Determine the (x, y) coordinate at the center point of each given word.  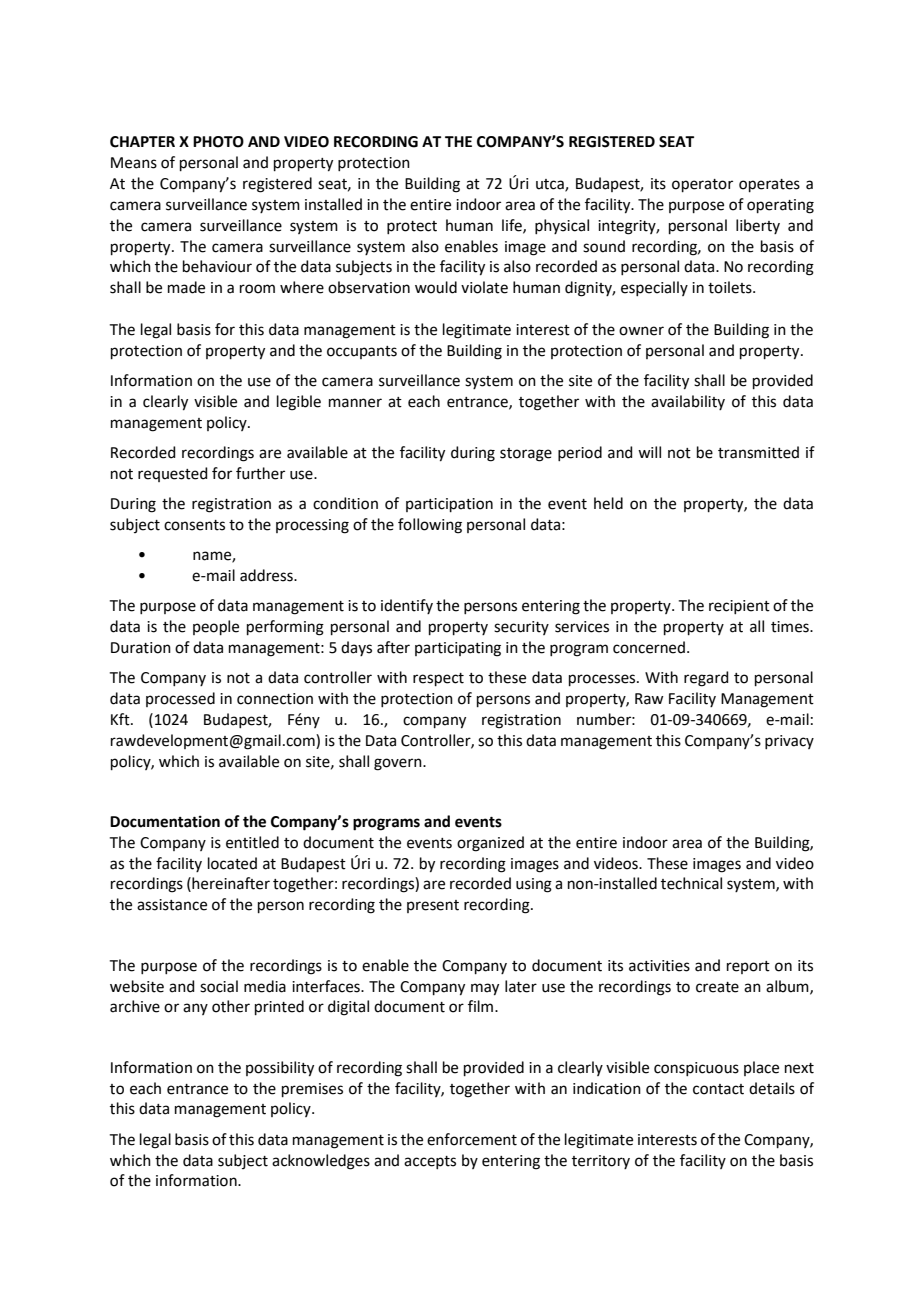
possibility (280, 1069)
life (513, 226)
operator (702, 185)
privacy (789, 742)
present (433, 906)
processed (180, 699)
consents (194, 525)
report (748, 967)
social (219, 986)
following (430, 526)
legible (299, 403)
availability (688, 402)
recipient (739, 607)
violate (484, 287)
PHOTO (218, 142)
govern (399, 764)
